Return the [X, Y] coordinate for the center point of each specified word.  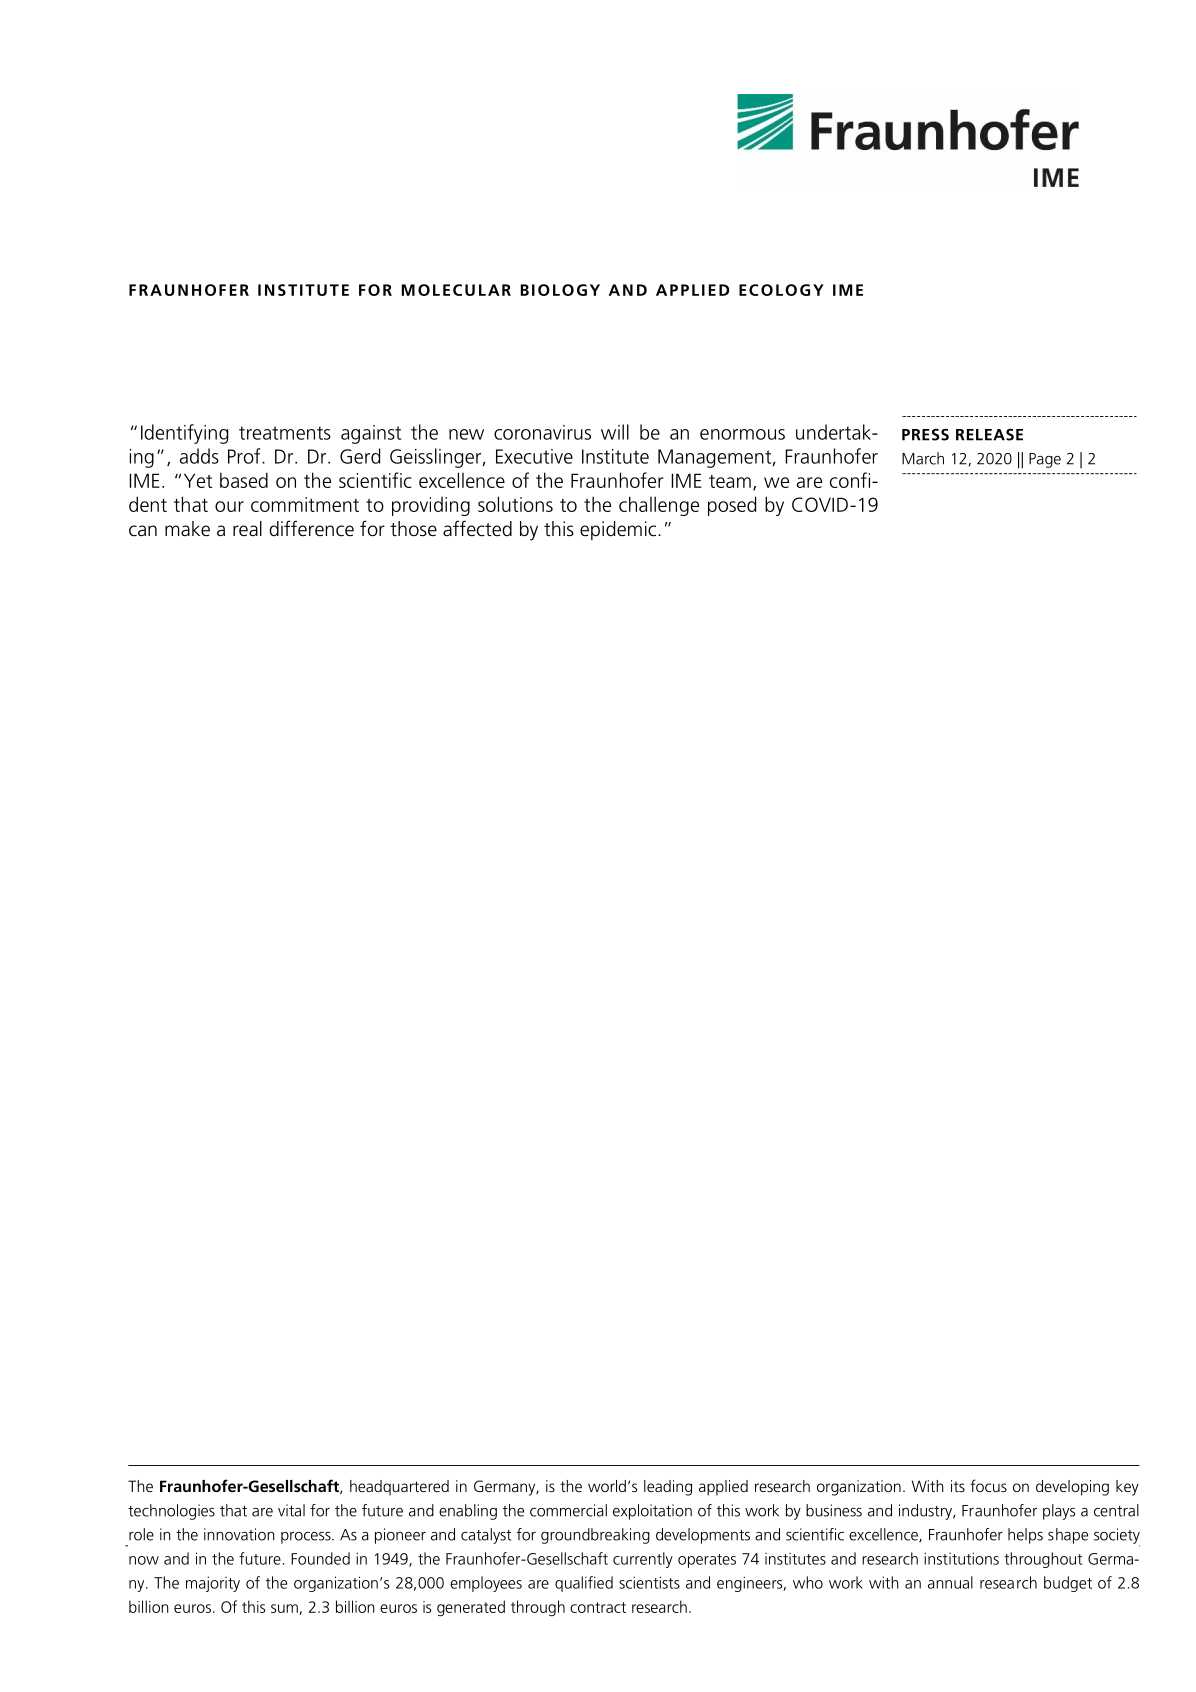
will [615, 432]
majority [213, 1584]
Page [1045, 460]
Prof [245, 456]
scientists [649, 1582]
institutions [961, 1558]
